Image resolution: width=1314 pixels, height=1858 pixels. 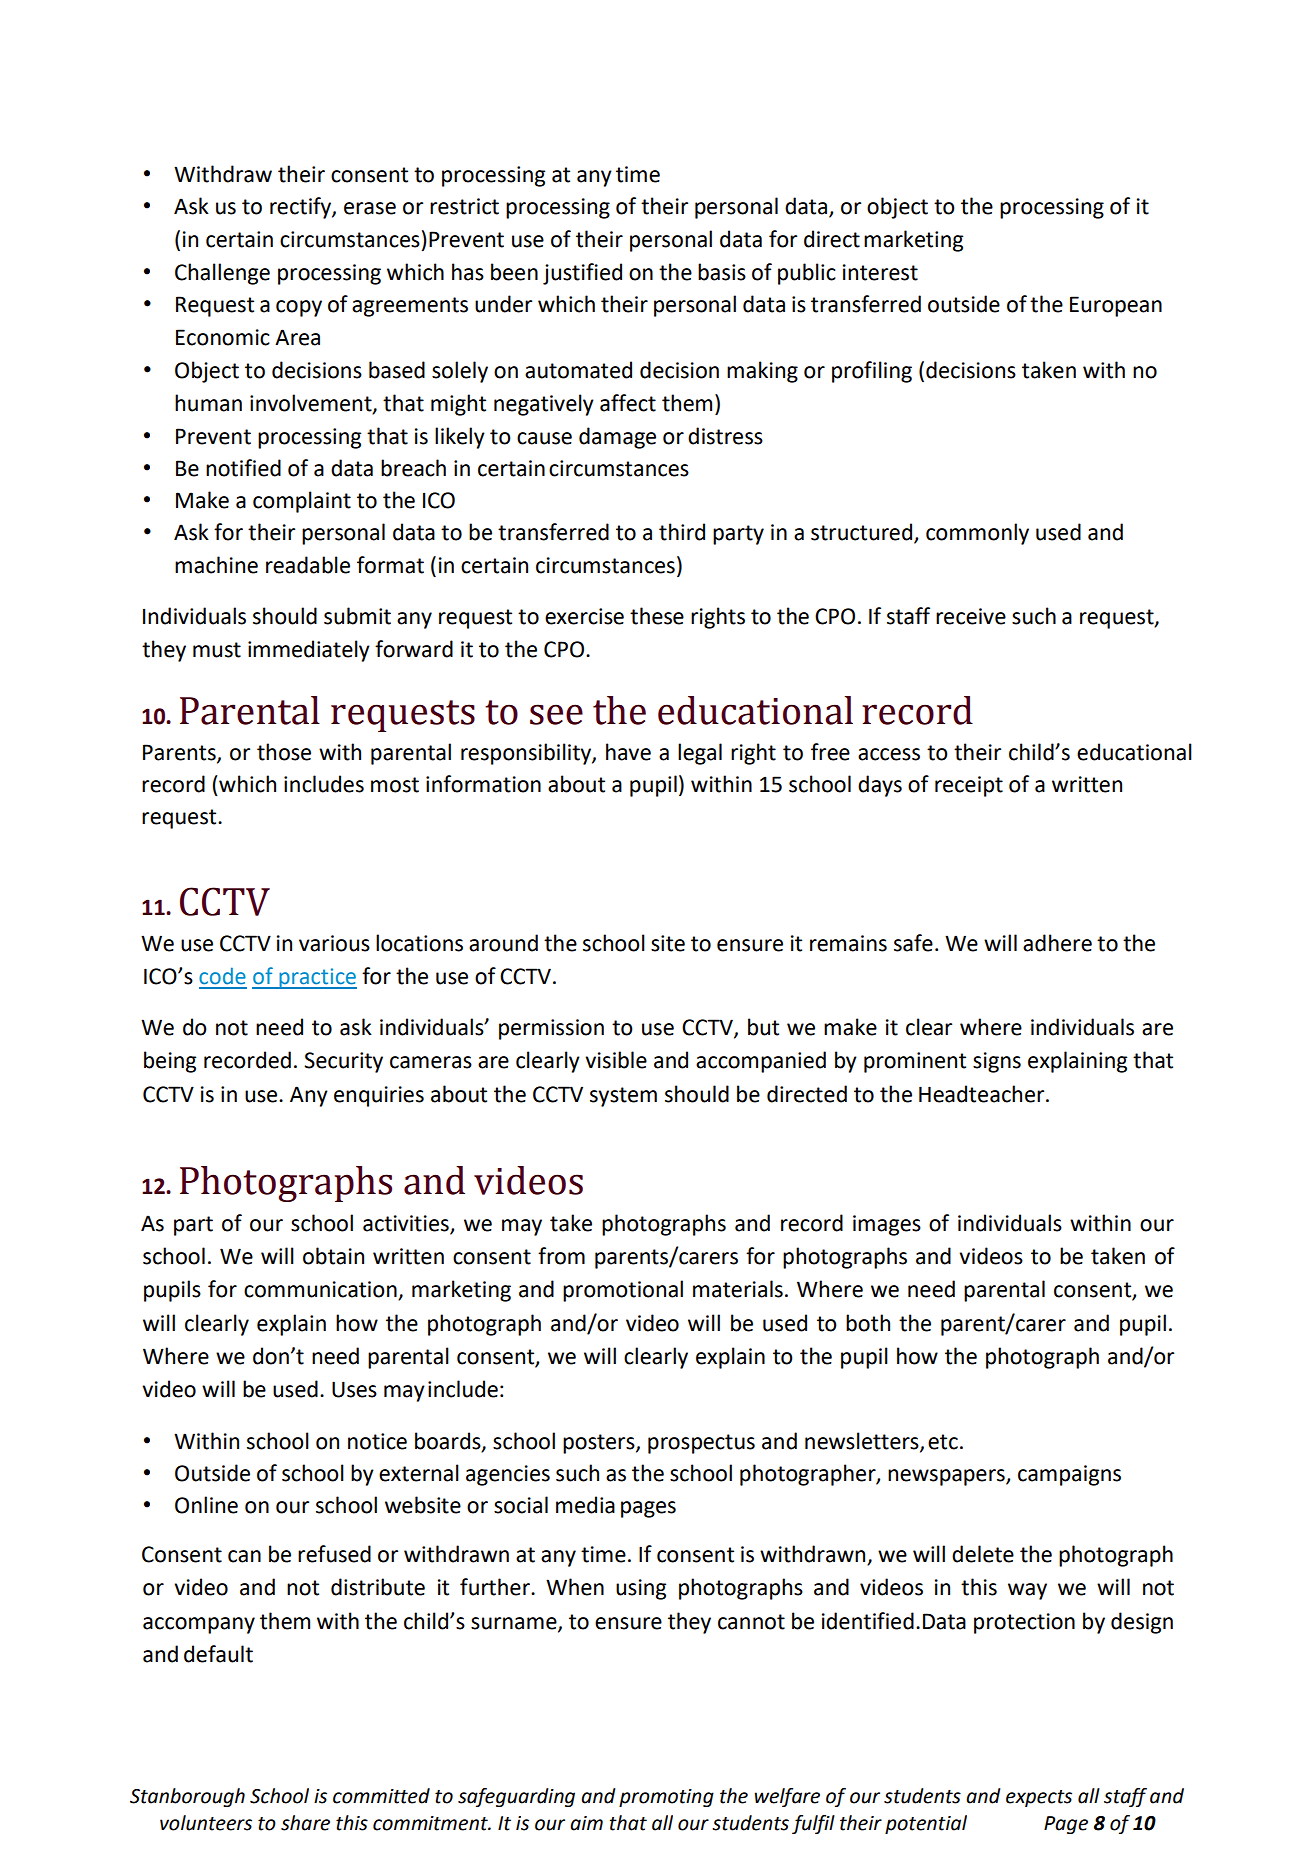 What do you see at coordinates (1039, 1798) in the page?
I see `expects` at bounding box center [1039, 1798].
